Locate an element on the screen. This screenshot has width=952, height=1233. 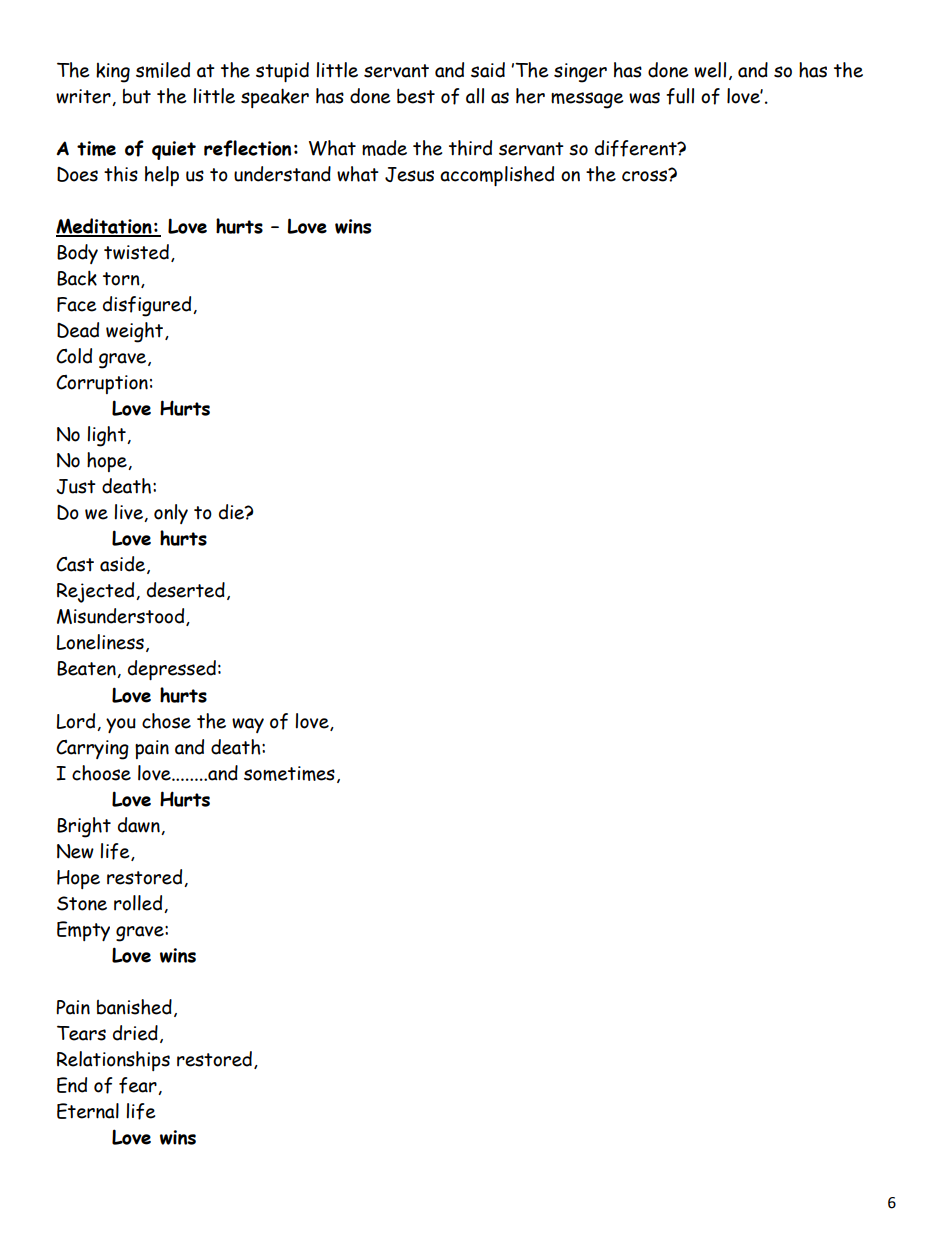
dried is located at coordinates (135, 1033).
